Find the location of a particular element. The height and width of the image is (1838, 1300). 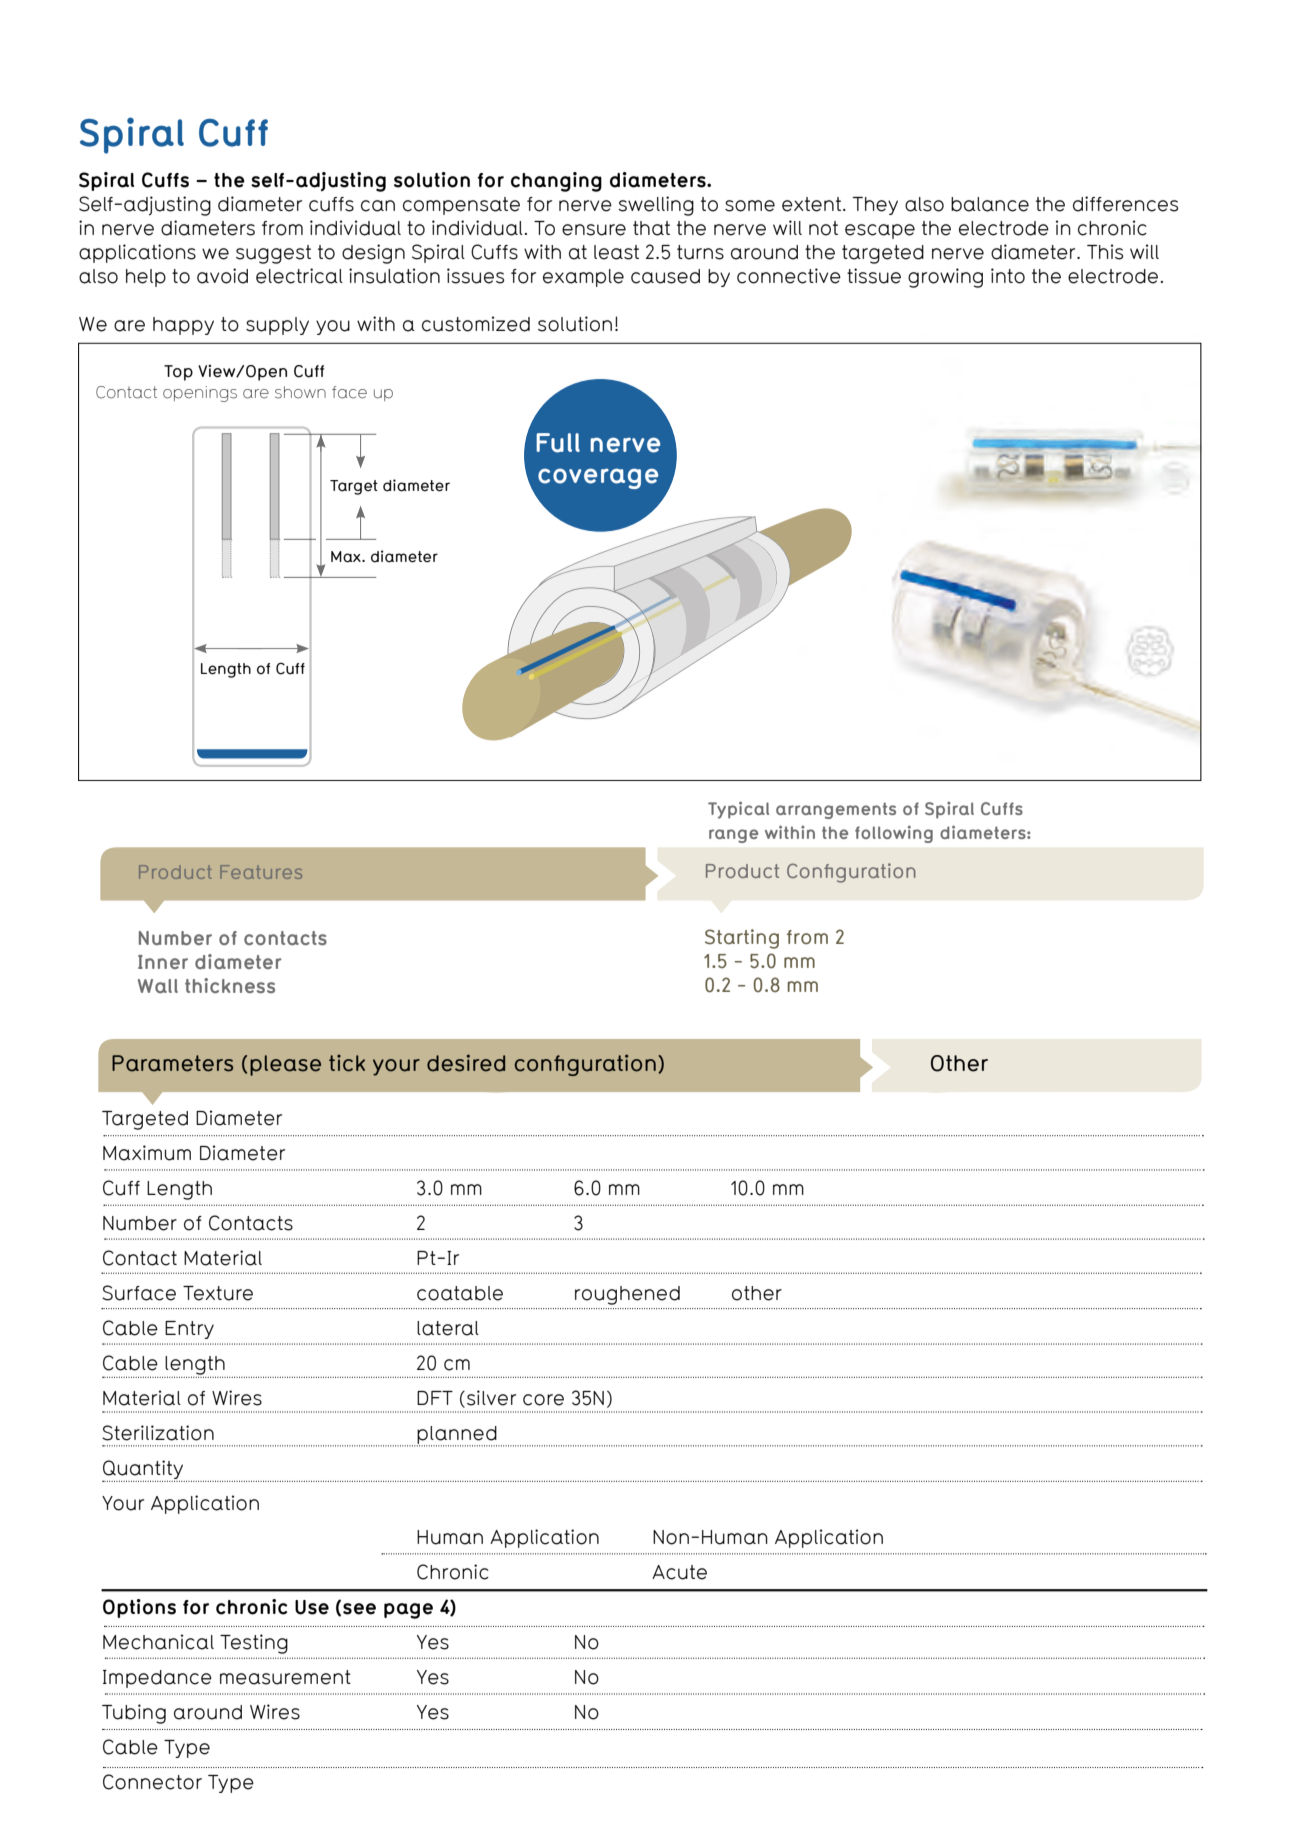

thickness is located at coordinates (230, 985).
